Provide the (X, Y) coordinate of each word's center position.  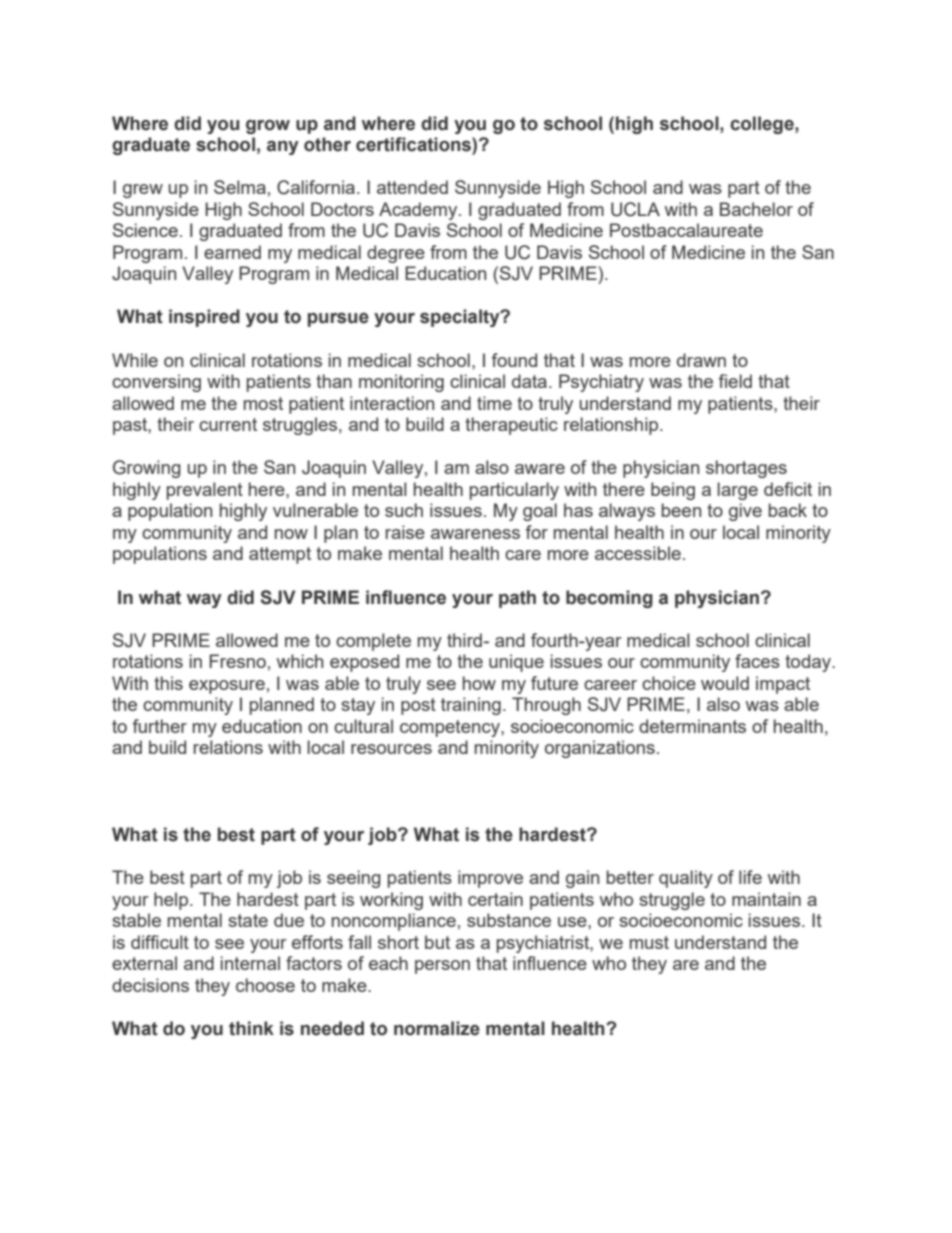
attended (412, 187)
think (251, 1028)
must (649, 942)
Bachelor (756, 209)
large (737, 491)
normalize (437, 1028)
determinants (692, 726)
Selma (240, 187)
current (228, 424)
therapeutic (511, 426)
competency (451, 728)
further (159, 726)
